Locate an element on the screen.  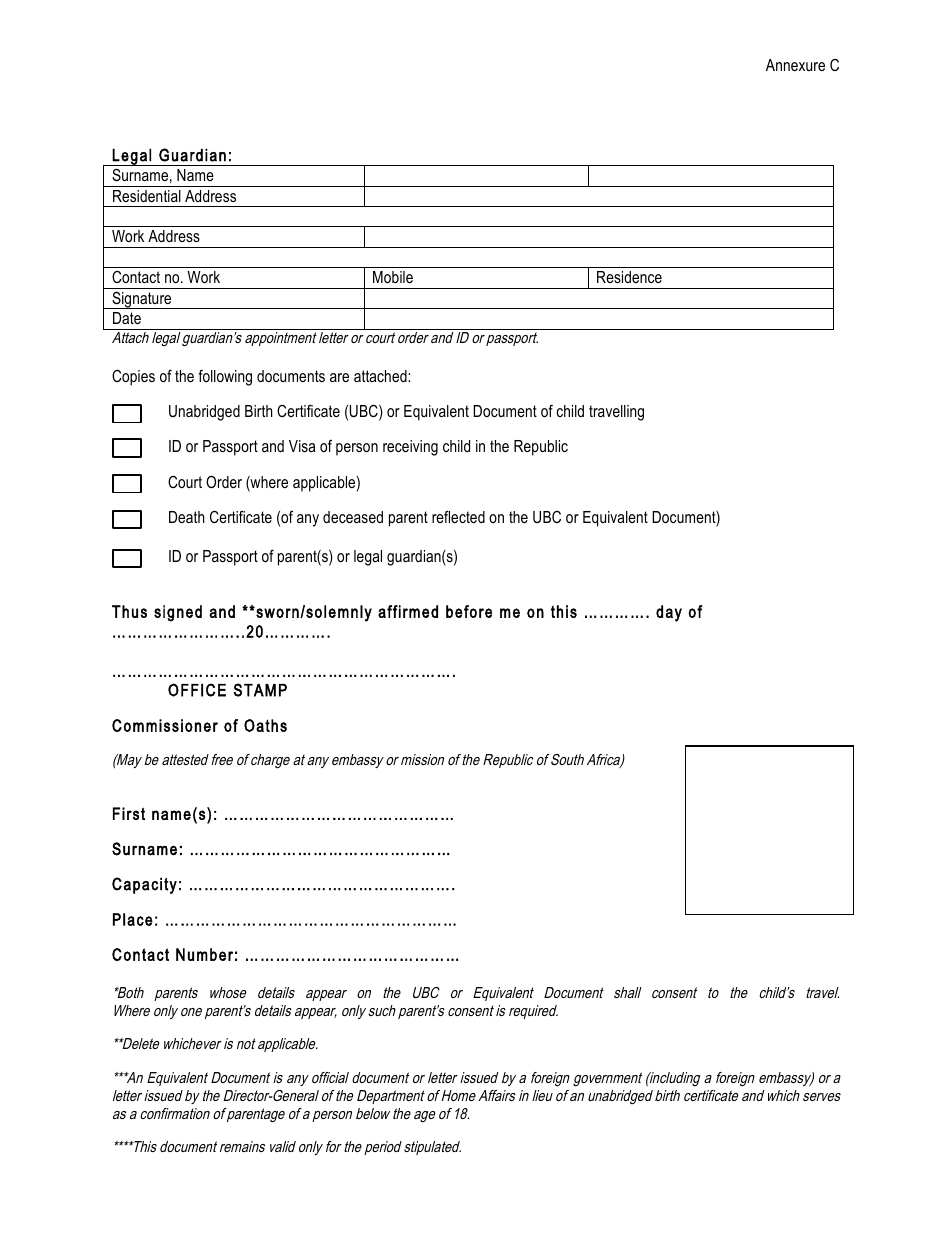
Signature is located at coordinates (142, 300).
